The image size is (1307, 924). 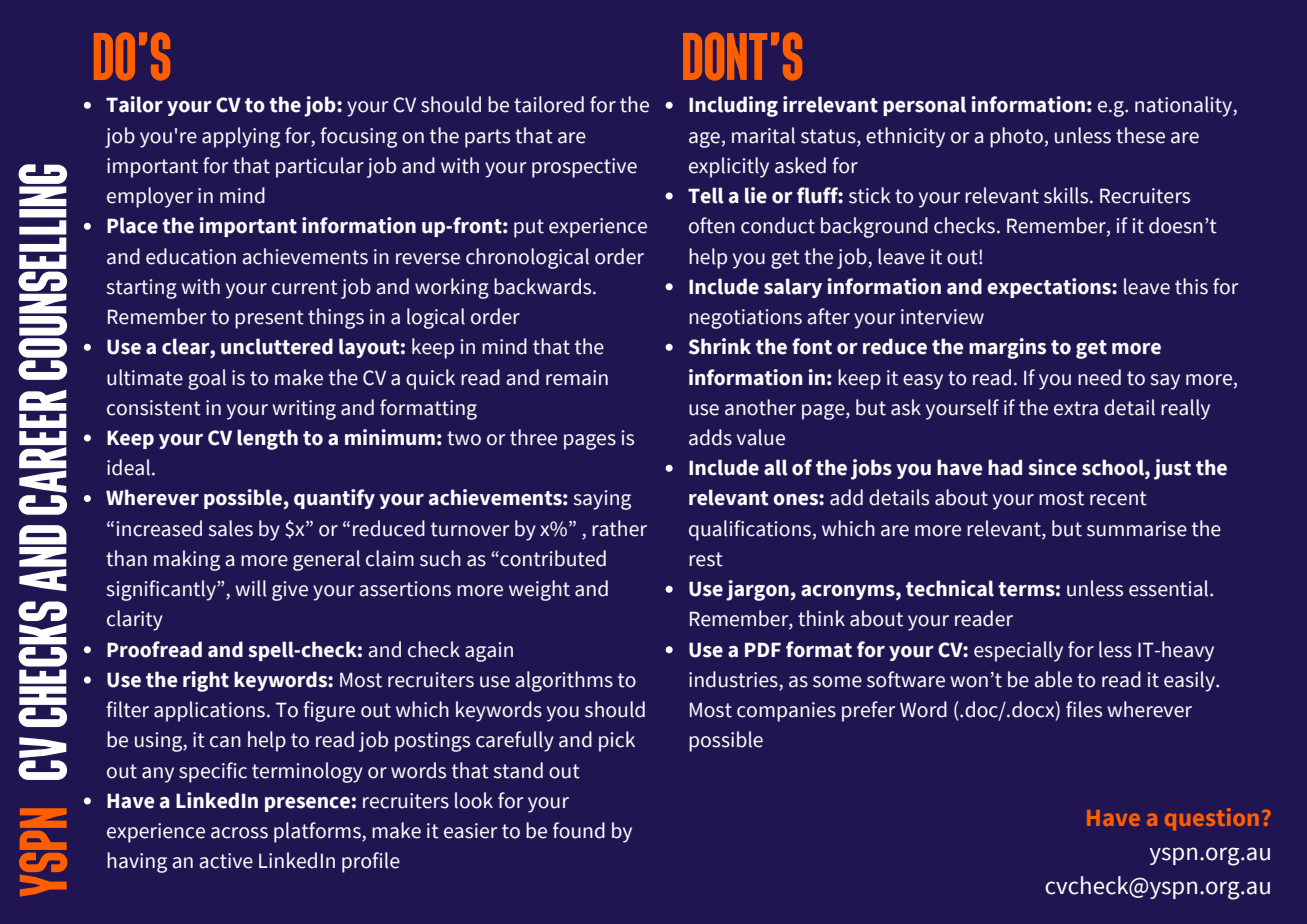 I want to click on applying, so click(x=241, y=137).
